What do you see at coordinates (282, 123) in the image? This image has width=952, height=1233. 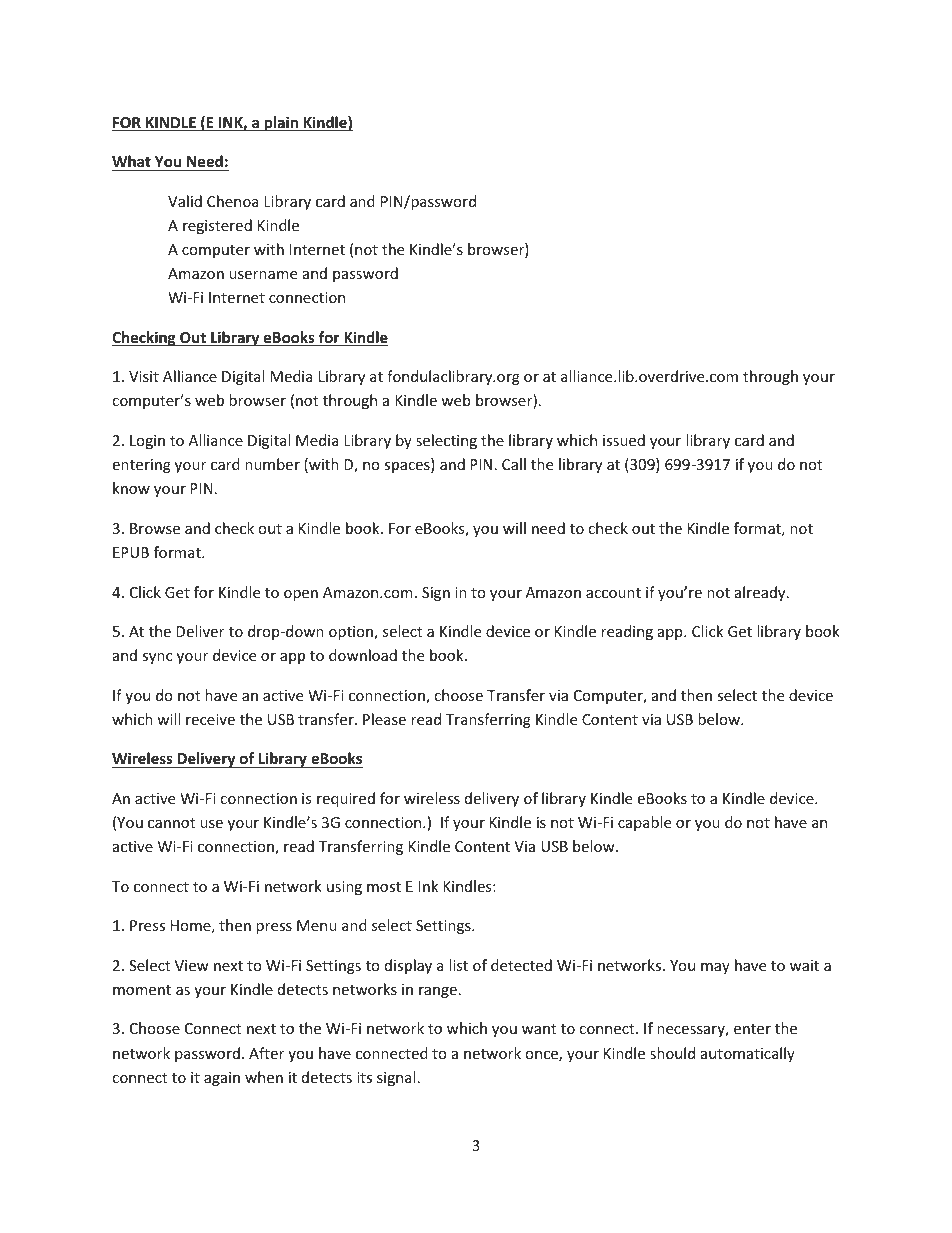 I see `plain` at bounding box center [282, 123].
